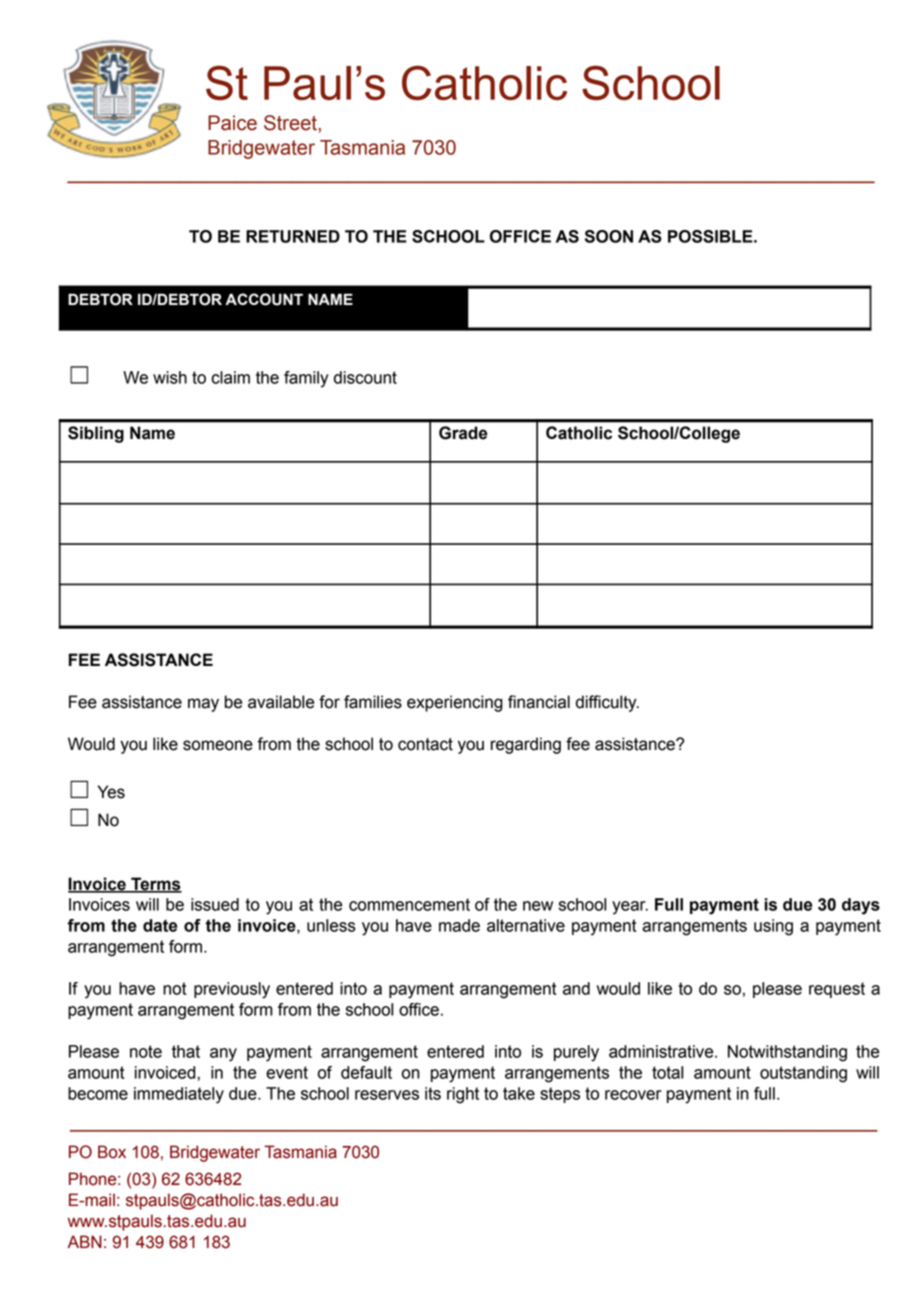  What do you see at coordinates (291, 123) in the image?
I see `Street` at bounding box center [291, 123].
